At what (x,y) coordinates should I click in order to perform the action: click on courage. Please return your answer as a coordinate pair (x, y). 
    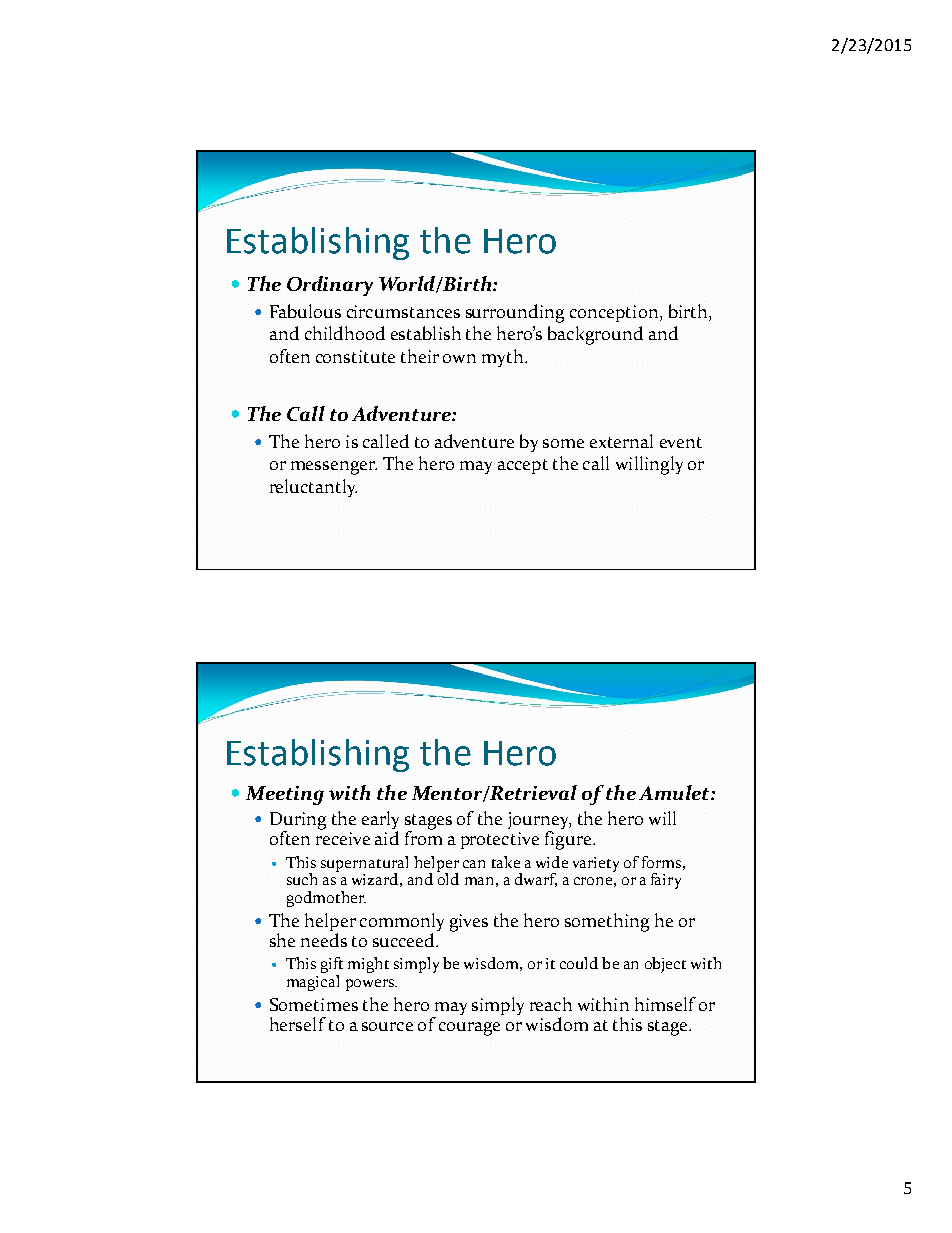
    Looking at the image, I should click on (469, 1029).
